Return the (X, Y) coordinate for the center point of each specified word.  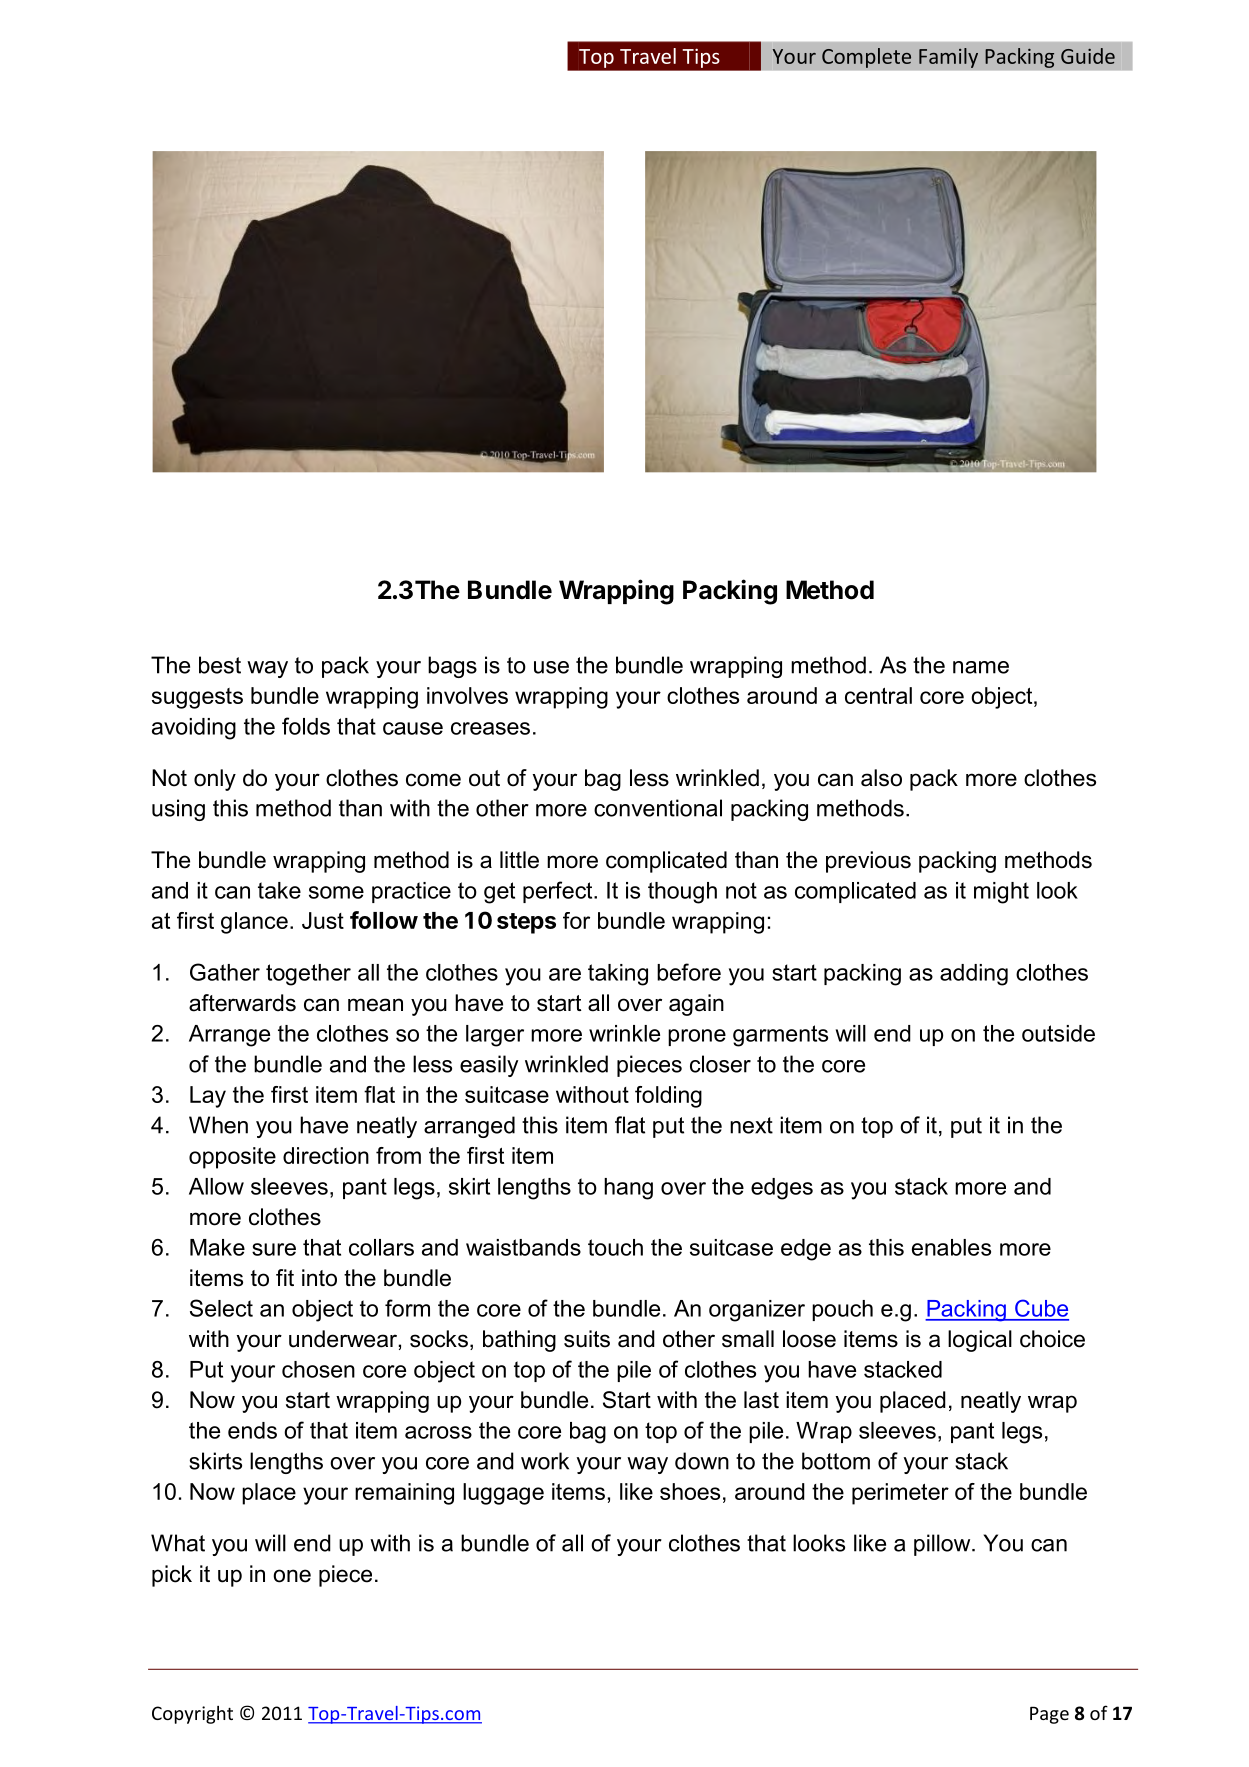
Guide (1088, 56)
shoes (690, 1491)
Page (1049, 1715)
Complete (866, 58)
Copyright (192, 1715)
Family (948, 58)
